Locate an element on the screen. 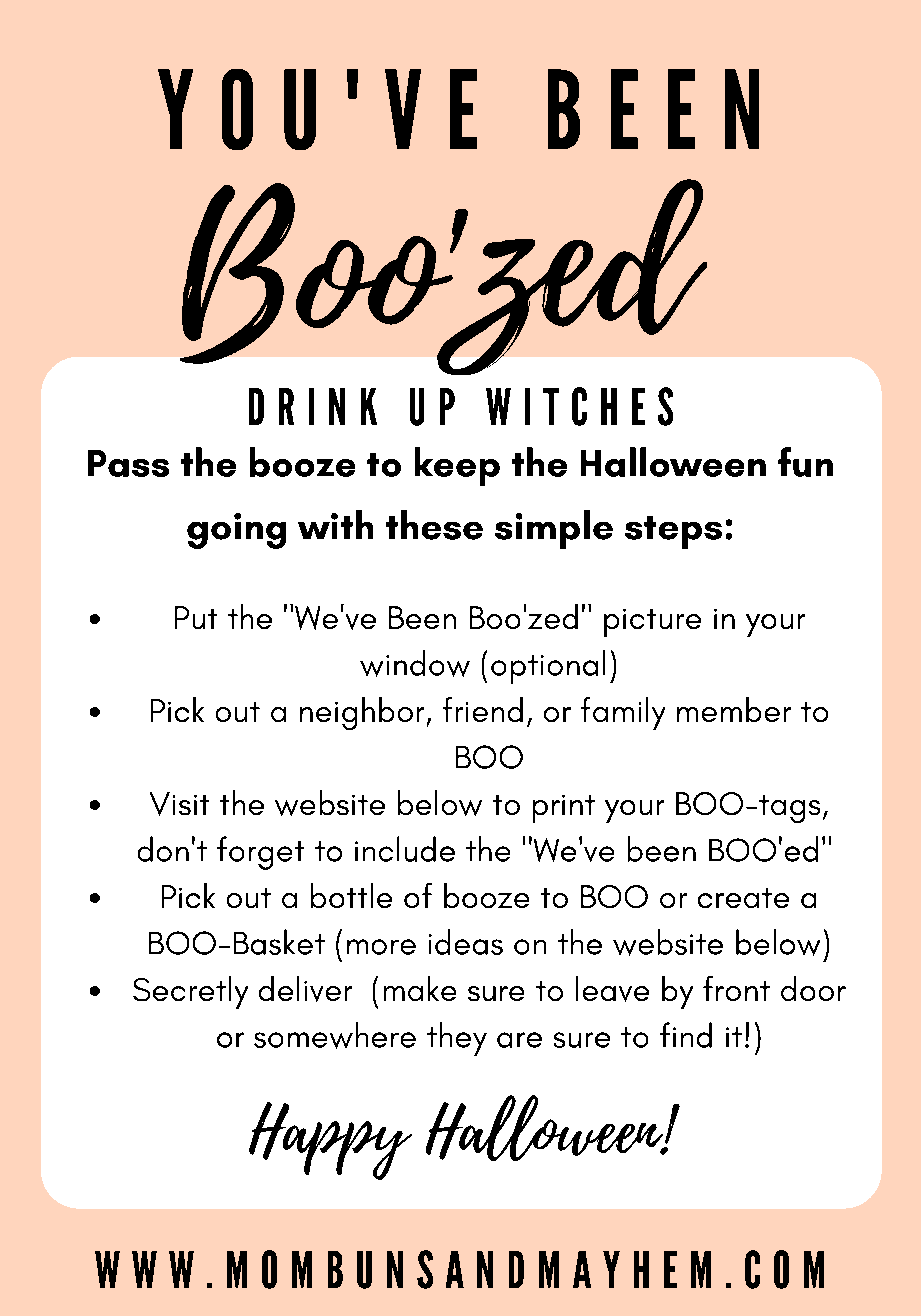 The image size is (921, 1316). Visit is located at coordinates (179, 804).
